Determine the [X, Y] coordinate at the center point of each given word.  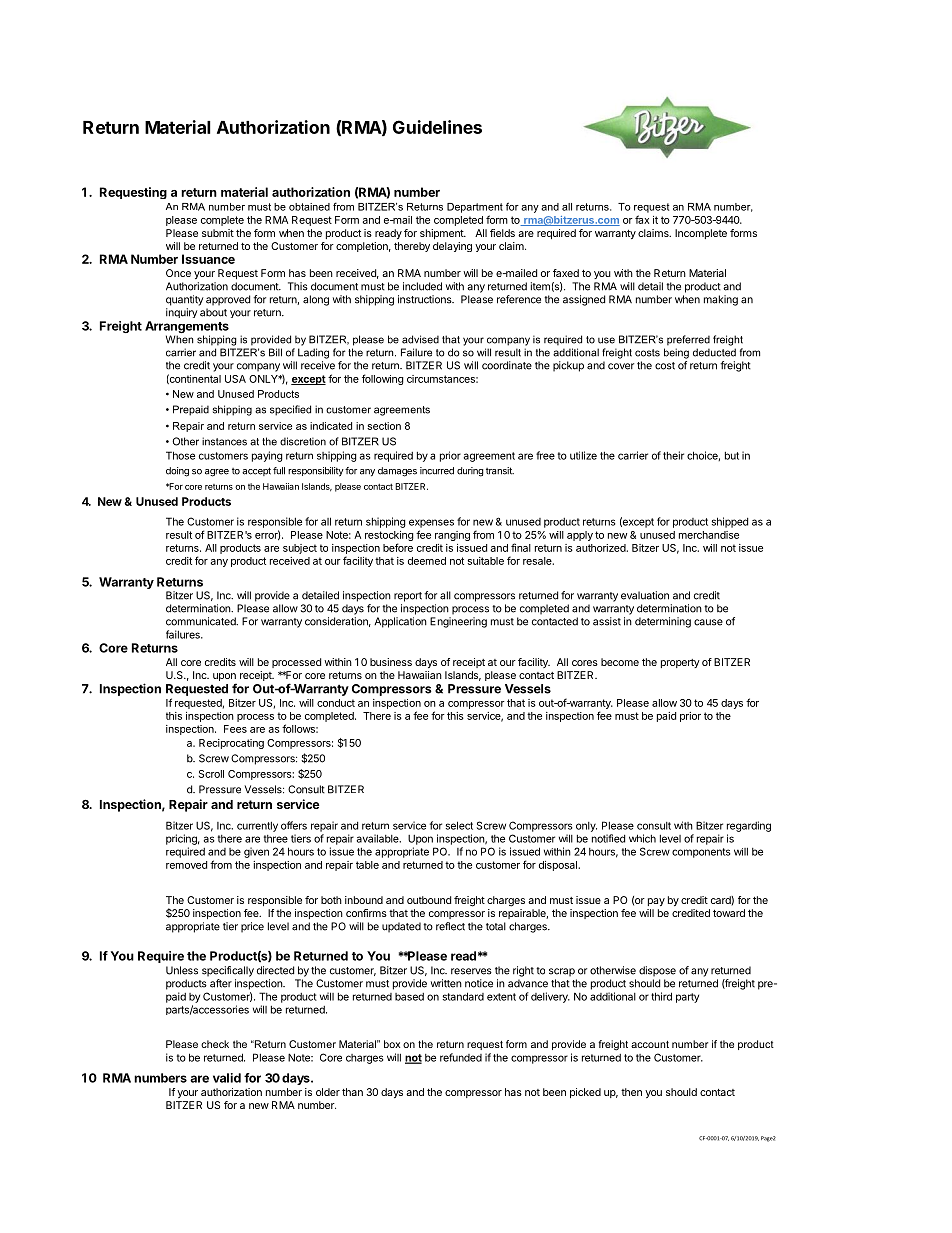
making [721, 300]
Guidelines [437, 127]
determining [663, 622]
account [650, 1044]
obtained [309, 207]
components [701, 853]
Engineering [458, 622]
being [676, 353]
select [459, 825]
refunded [461, 1057]
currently [257, 827]
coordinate [507, 365]
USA [235, 379]
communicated [202, 621]
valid [227, 1078]
